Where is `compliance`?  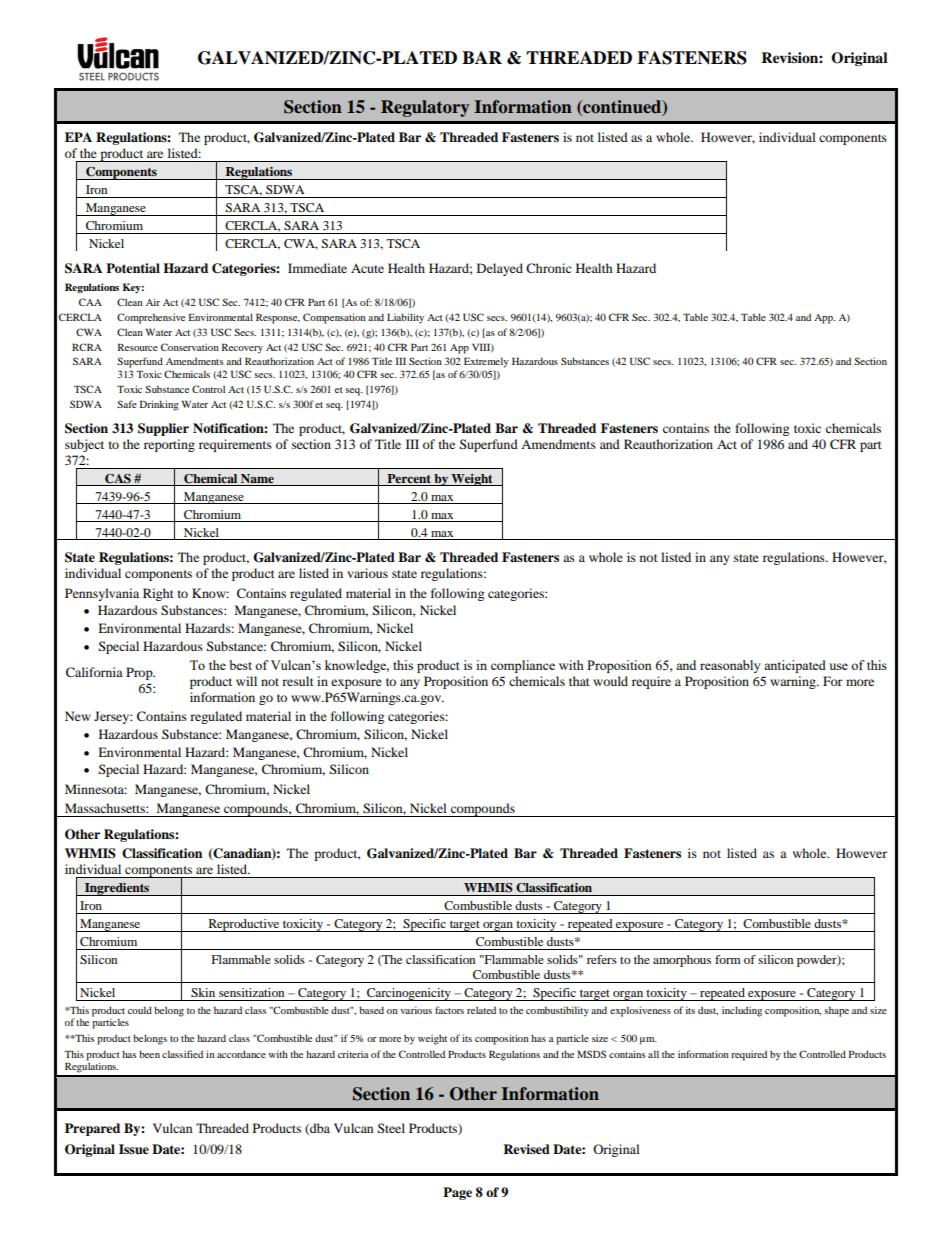 compliance is located at coordinates (523, 666).
